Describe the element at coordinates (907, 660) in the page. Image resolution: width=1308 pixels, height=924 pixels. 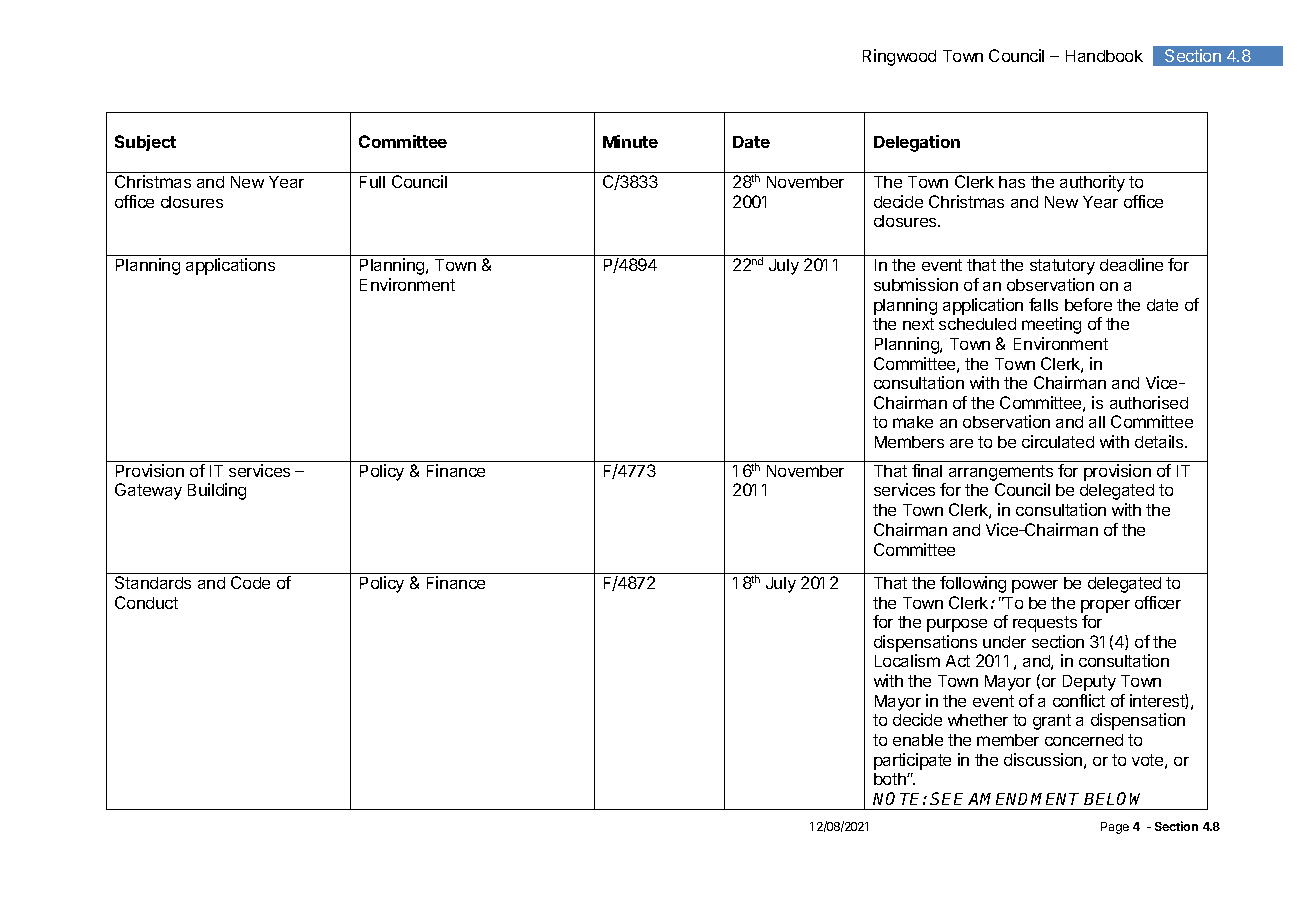
I see `Localism` at that location.
